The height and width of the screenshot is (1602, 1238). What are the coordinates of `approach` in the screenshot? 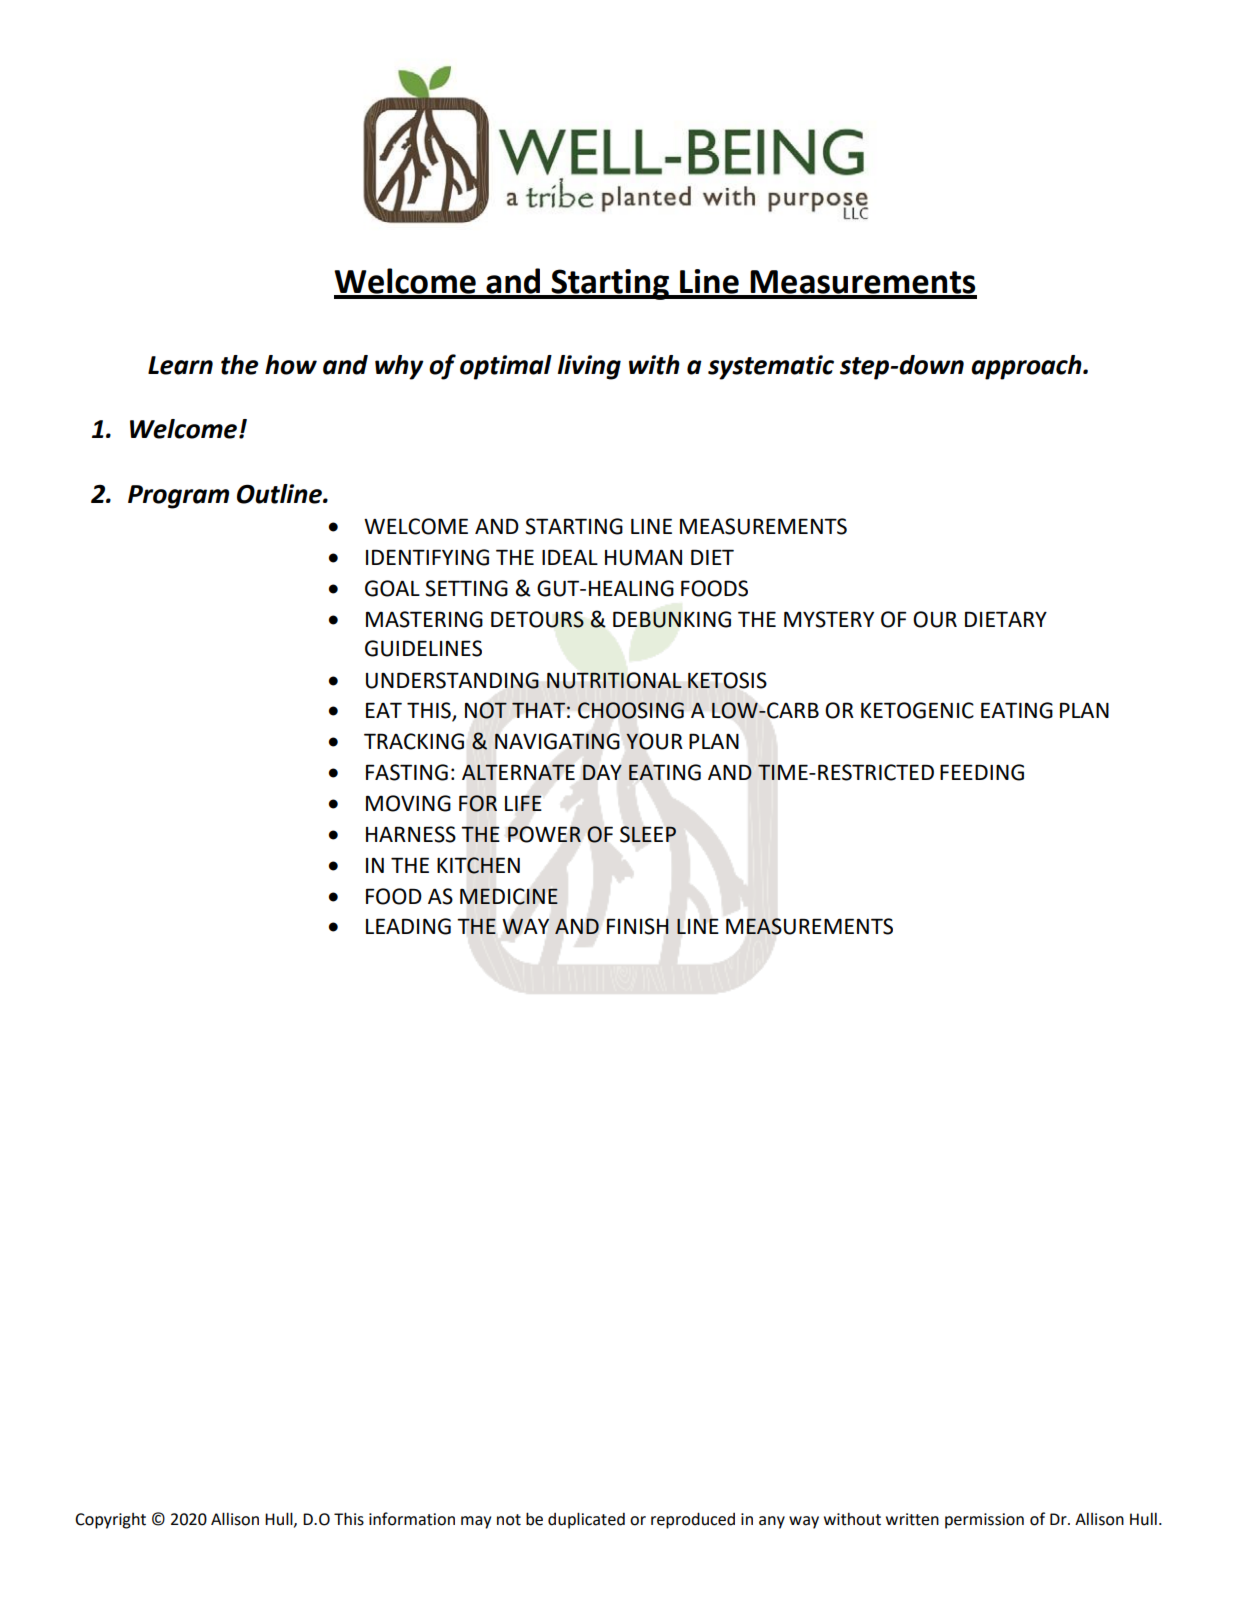 It's located at (1027, 367).
